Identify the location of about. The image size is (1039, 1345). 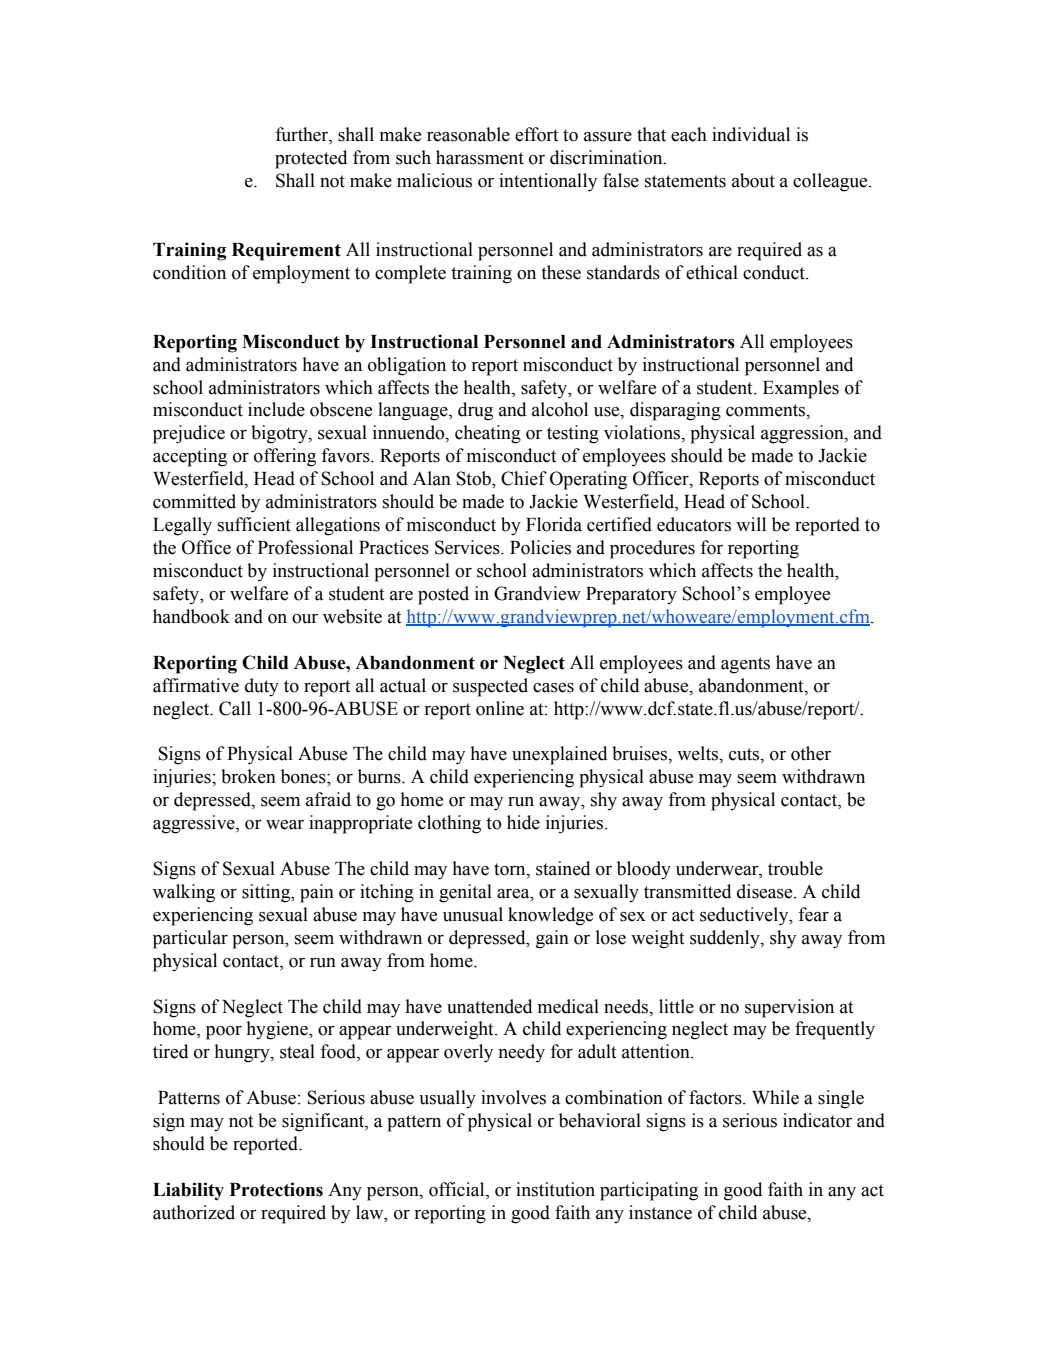
(753, 180).
